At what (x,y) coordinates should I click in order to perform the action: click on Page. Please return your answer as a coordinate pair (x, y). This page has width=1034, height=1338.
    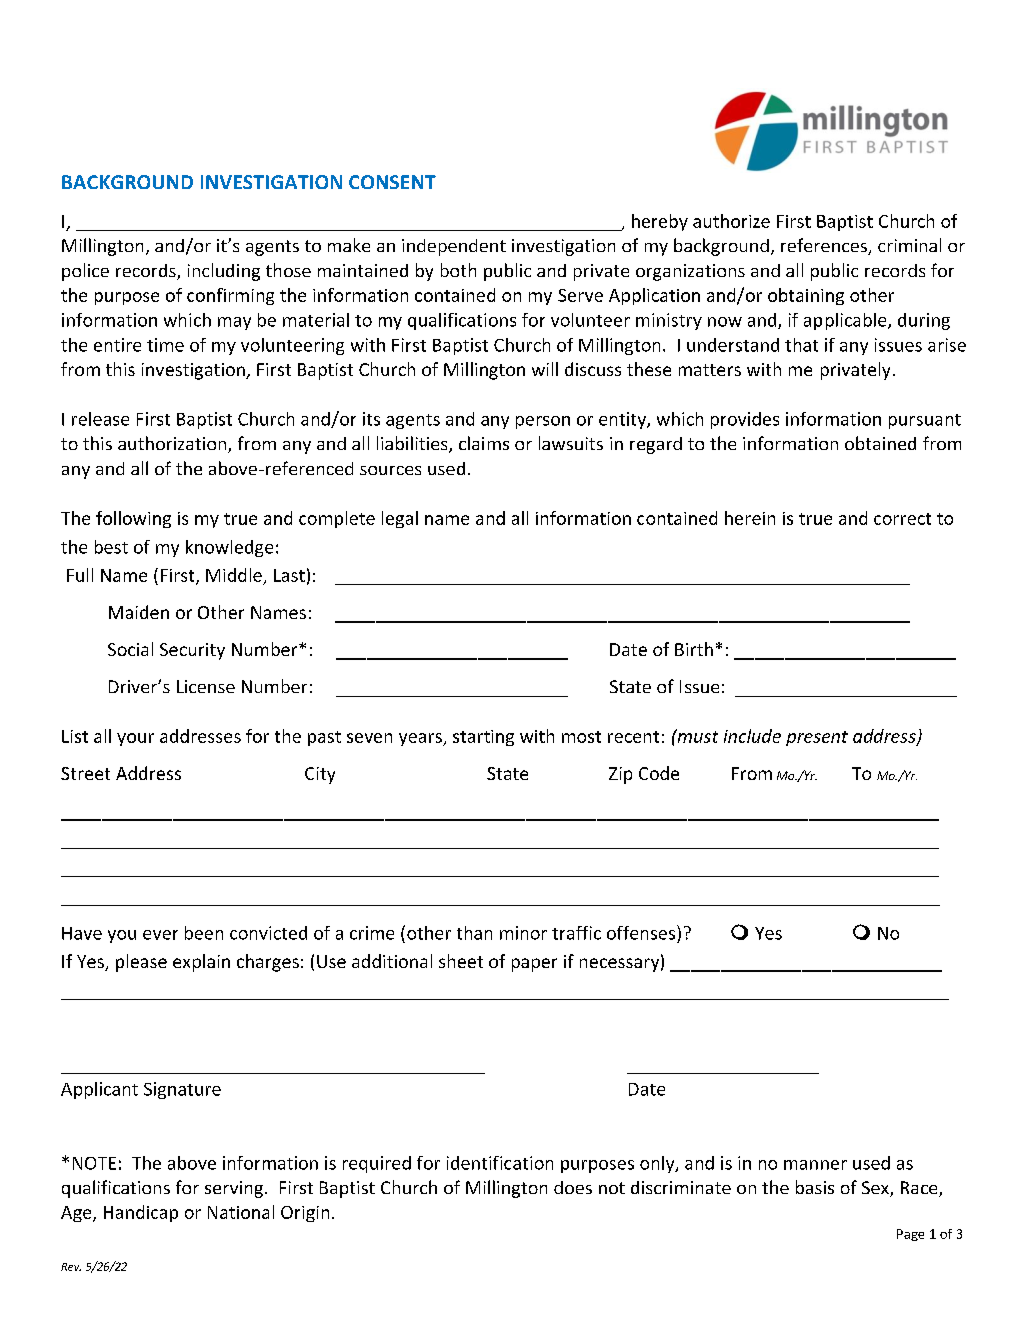
    Looking at the image, I should click on (910, 1235).
